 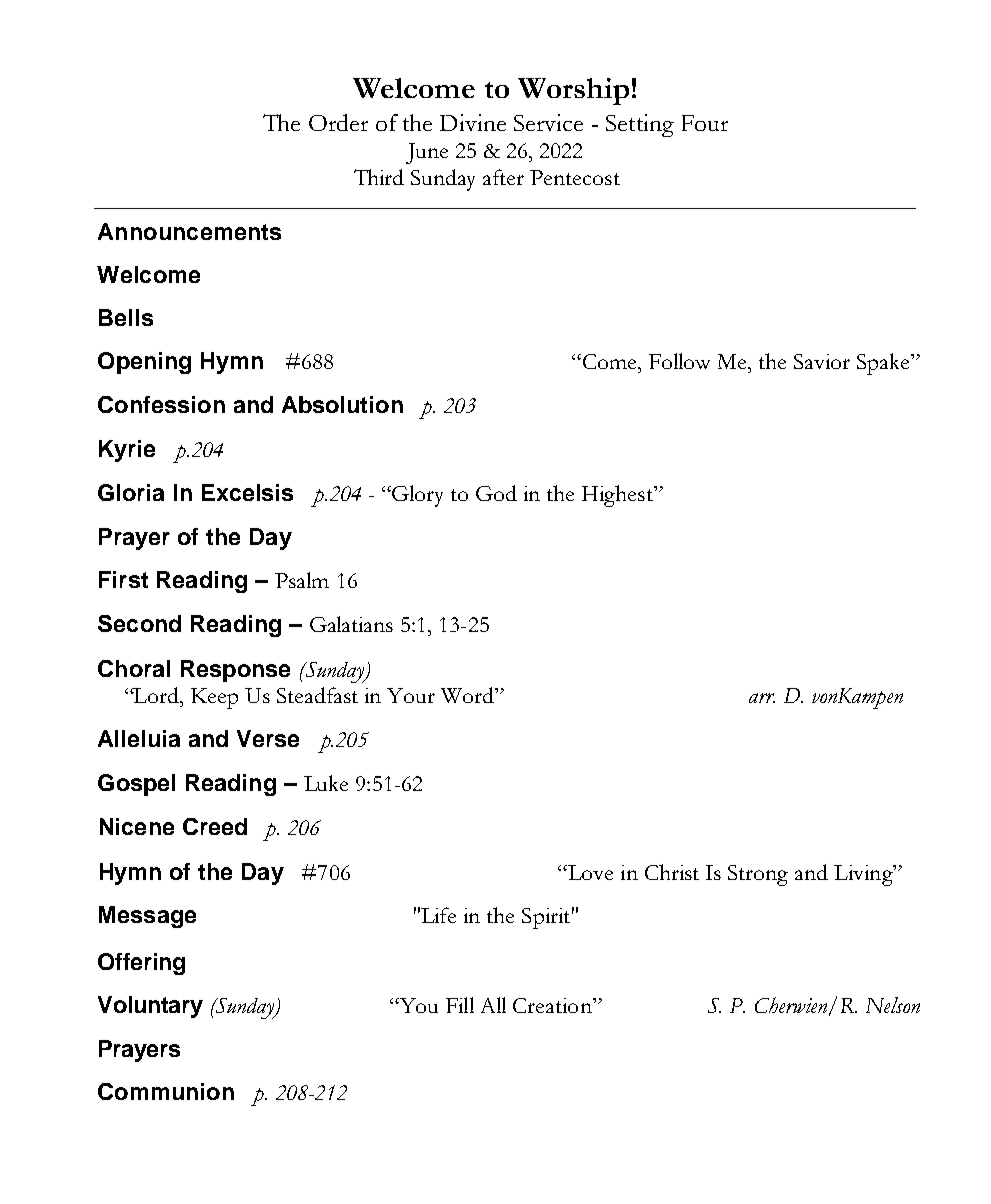 I want to click on arr, so click(x=762, y=698).
